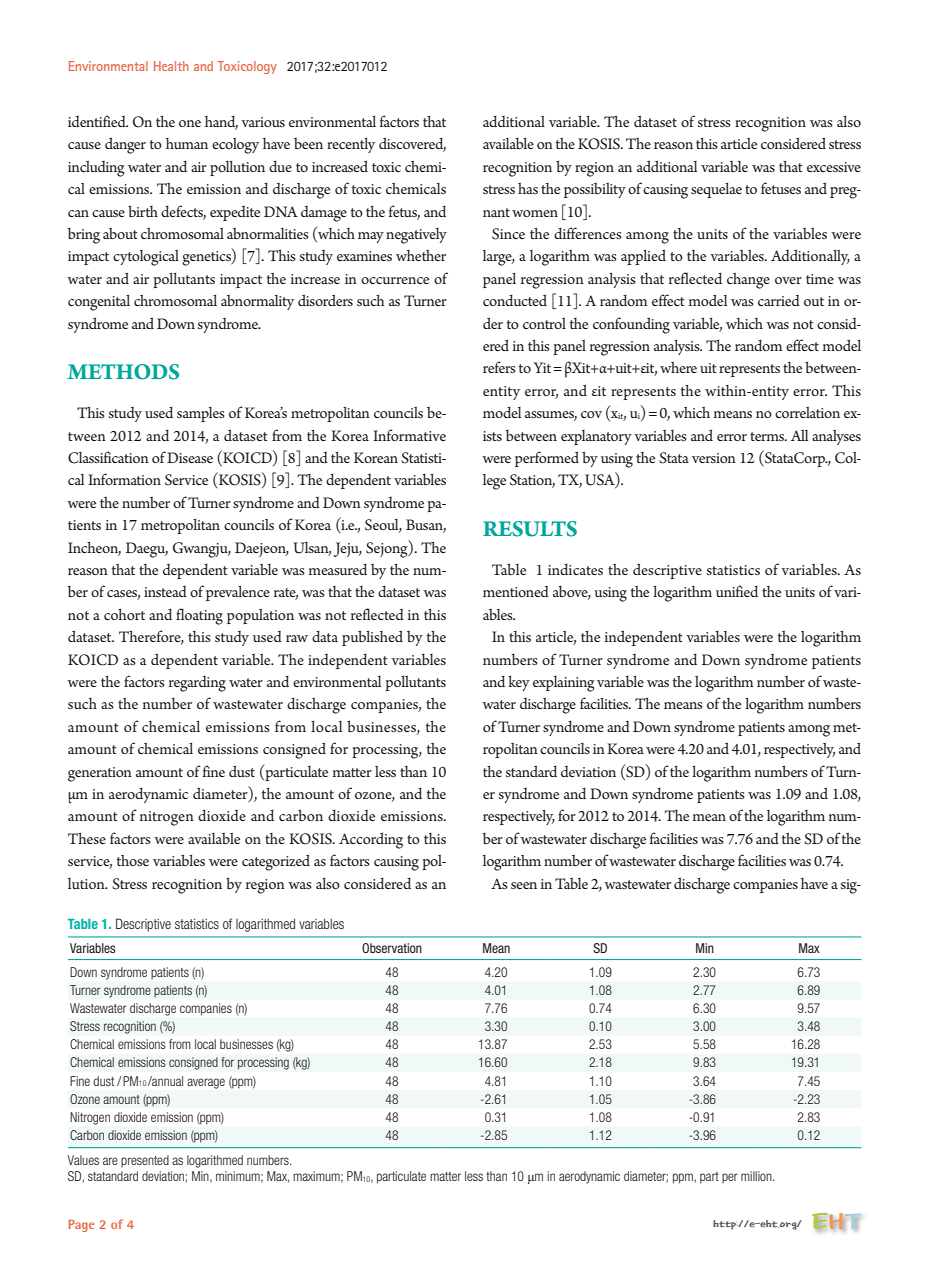 Image resolution: width=952 pixels, height=1270 pixels. Describe the element at coordinates (716, 190) in the screenshot. I see `sequelae` at that location.
